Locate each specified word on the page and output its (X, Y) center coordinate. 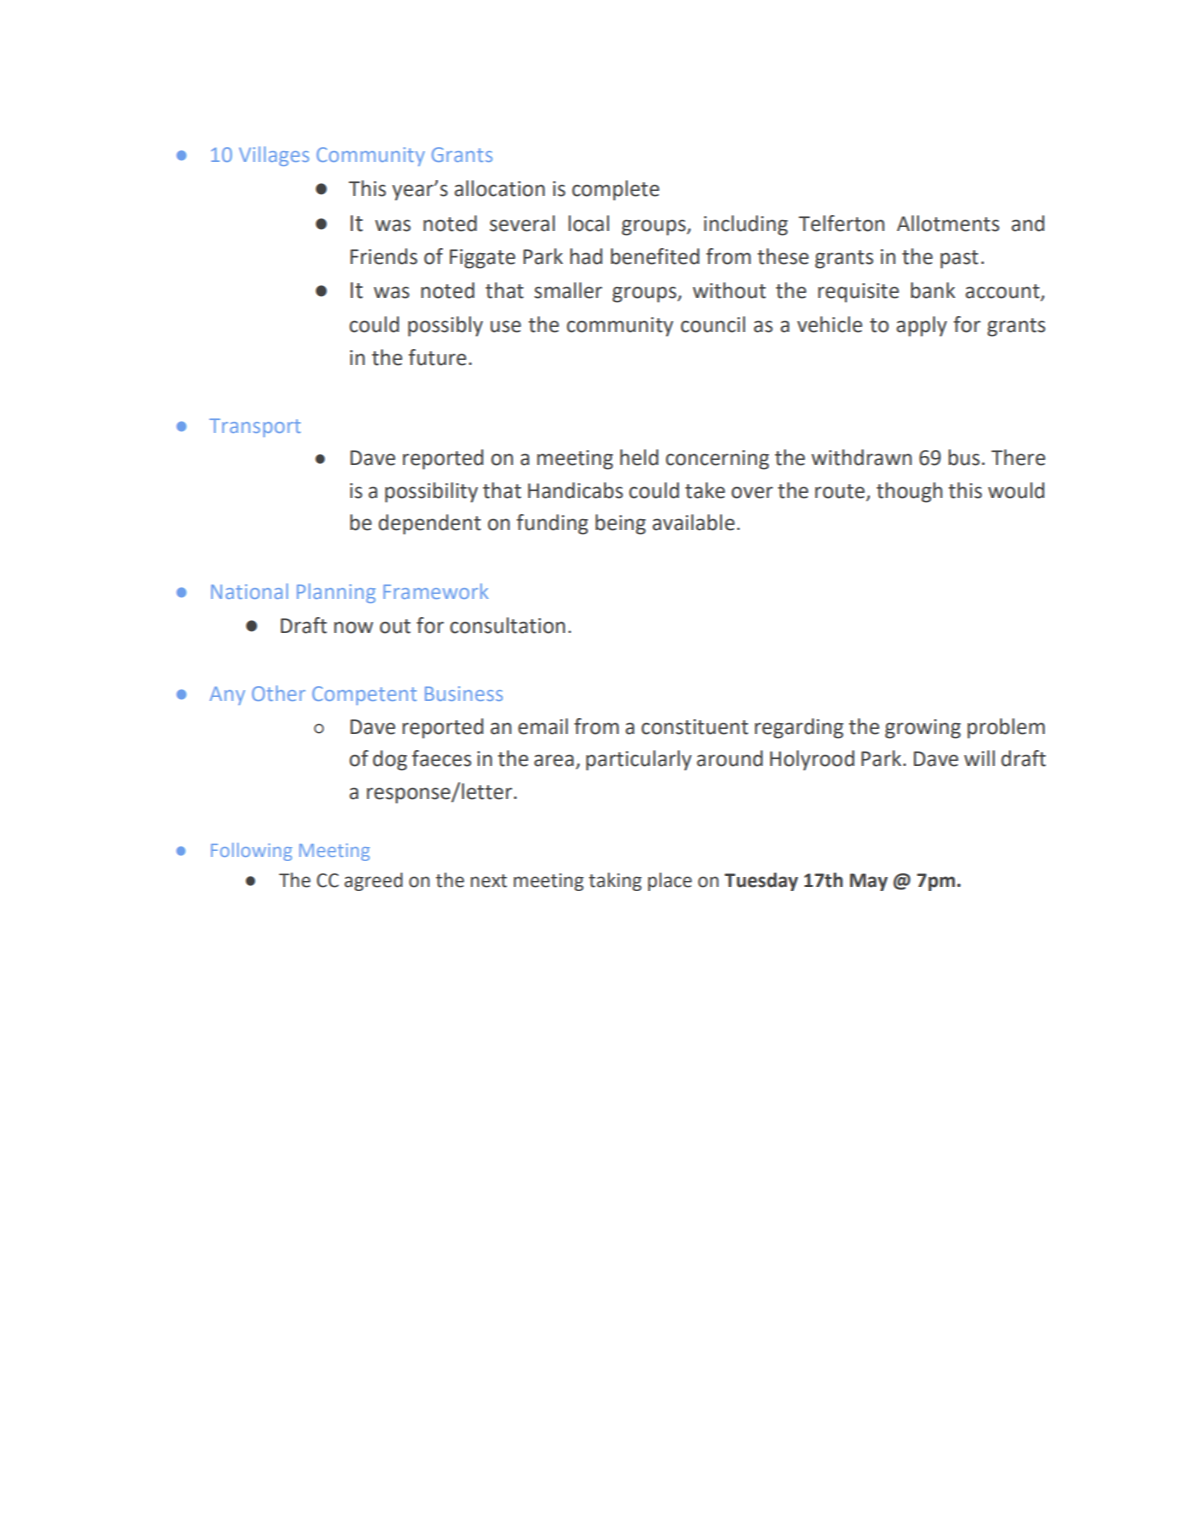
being (620, 524)
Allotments (948, 223)
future (437, 357)
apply (921, 326)
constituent (694, 727)
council (713, 324)
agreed (373, 881)
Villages (274, 156)
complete (615, 190)
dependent (429, 524)
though (909, 492)
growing (923, 729)
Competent (364, 695)
